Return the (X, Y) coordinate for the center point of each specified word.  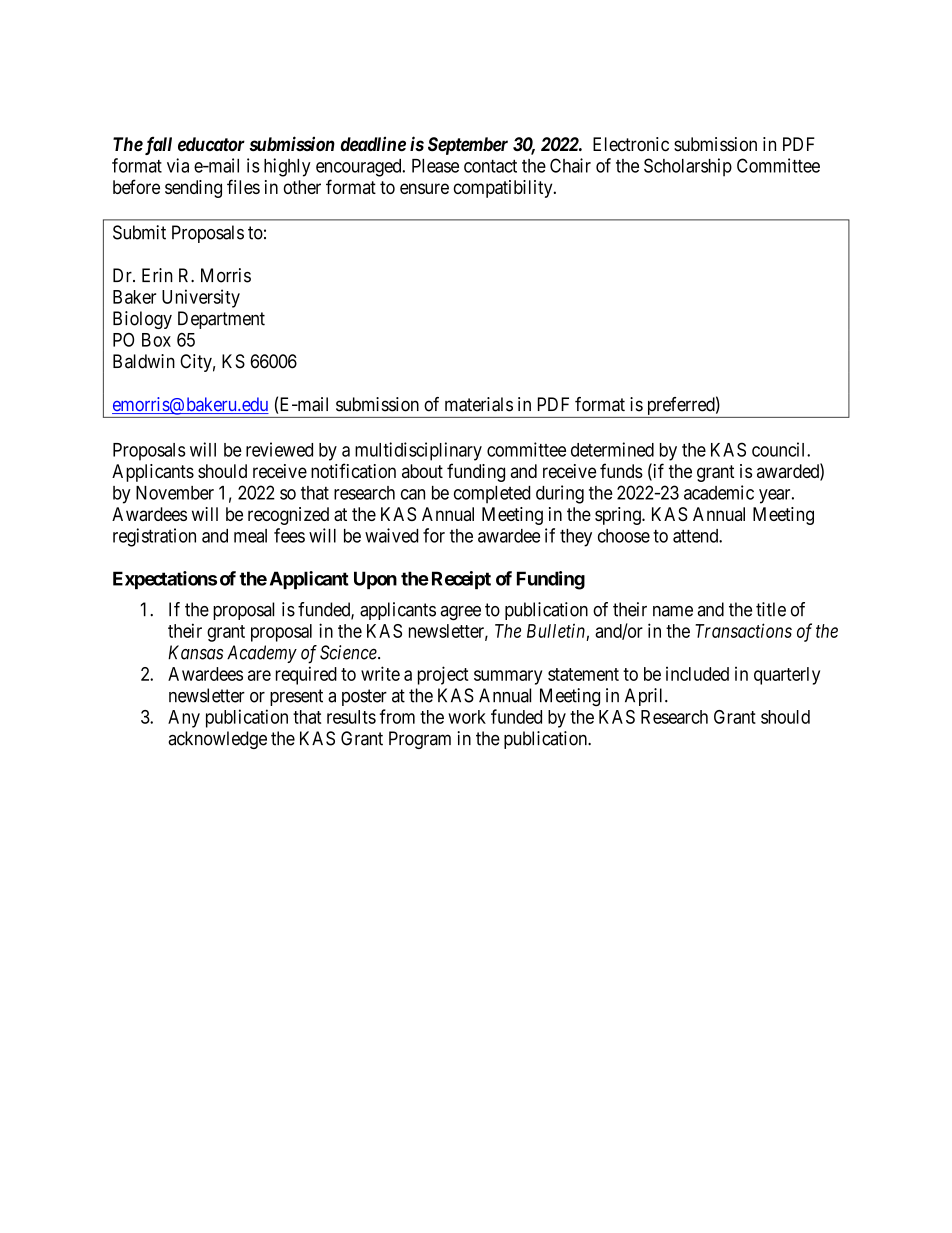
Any (184, 719)
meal (250, 536)
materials (479, 404)
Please (435, 166)
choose (624, 536)
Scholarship (688, 167)
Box (156, 340)
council (780, 449)
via (178, 165)
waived (391, 535)
